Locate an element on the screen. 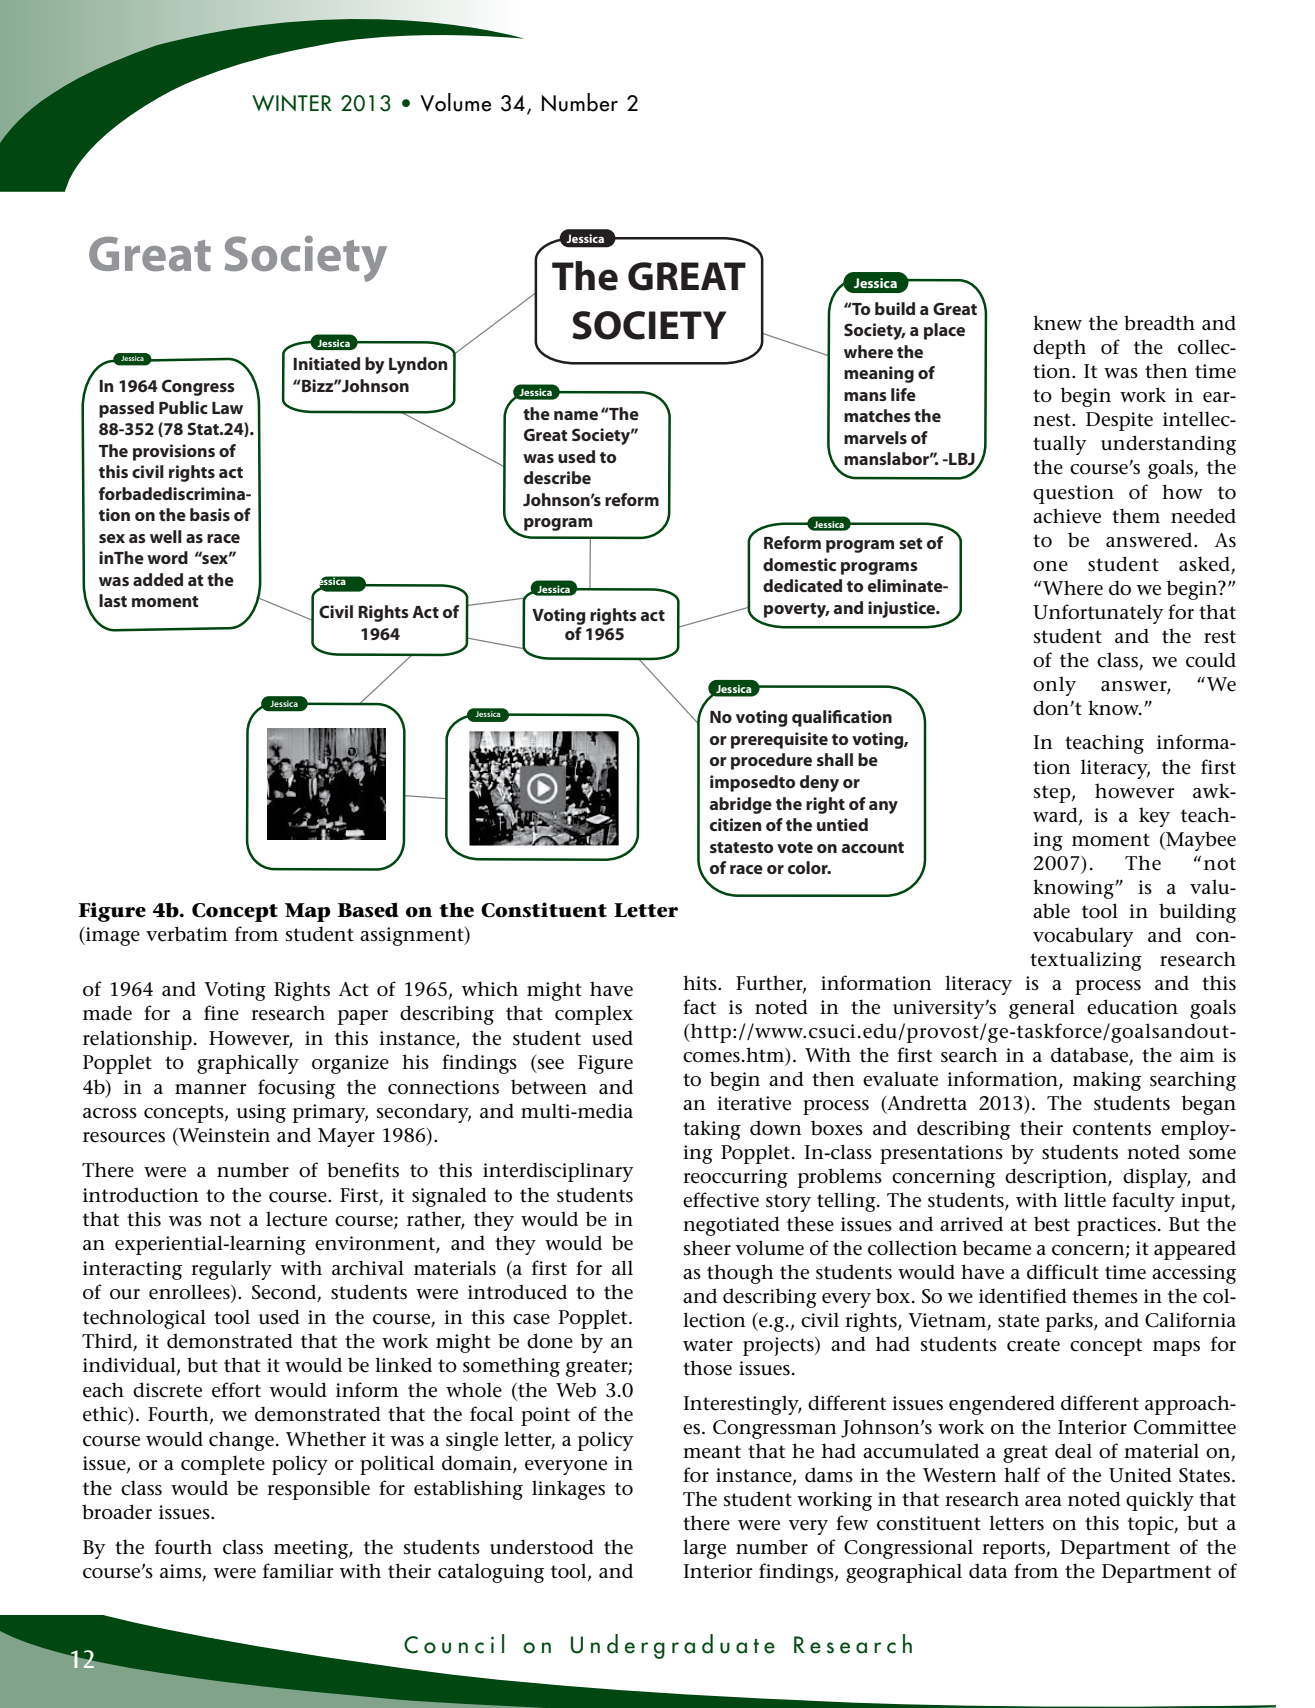  knew is located at coordinates (1057, 323).
